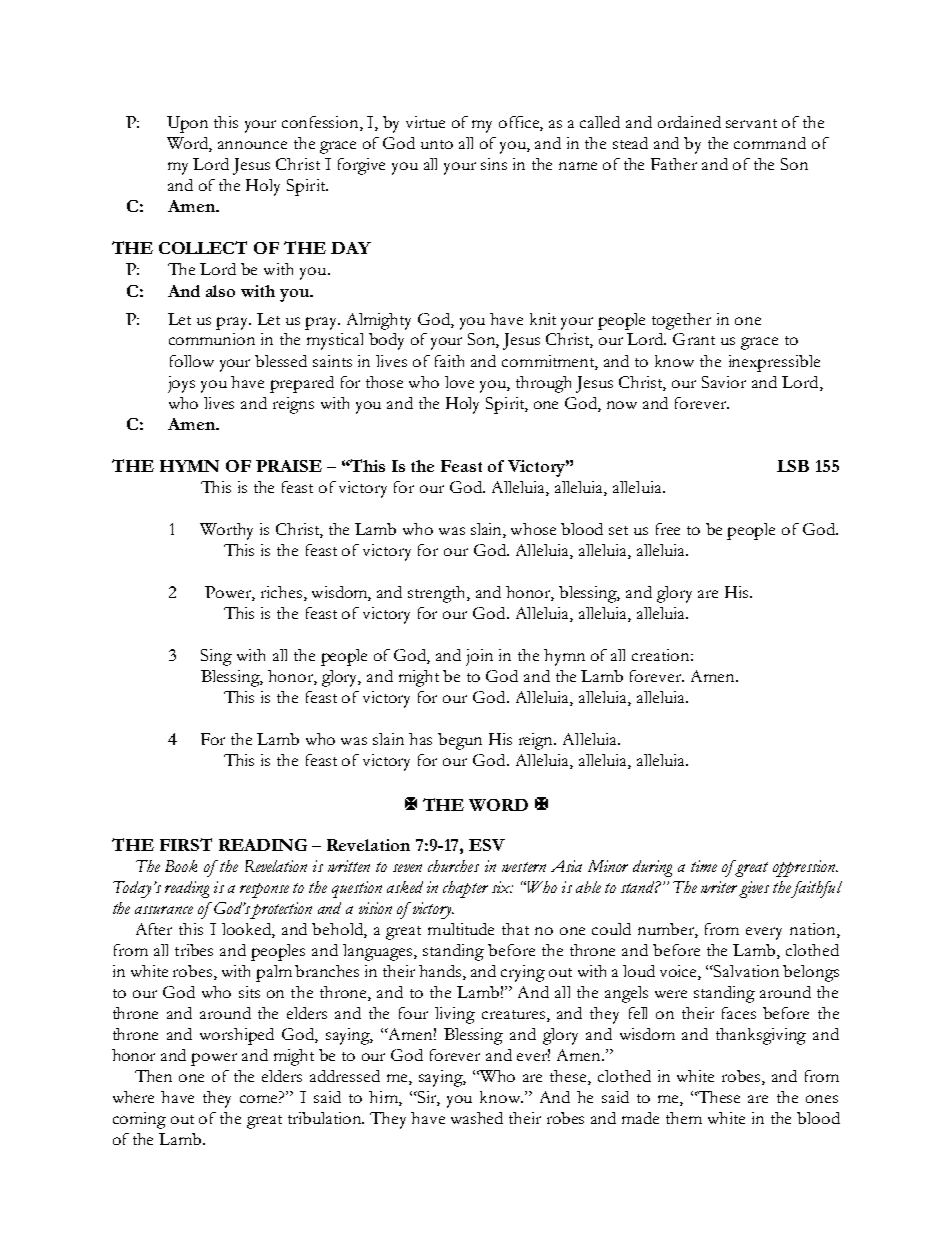 The width and height of the screenshot is (952, 1233). I want to click on ESV, so click(487, 845).
